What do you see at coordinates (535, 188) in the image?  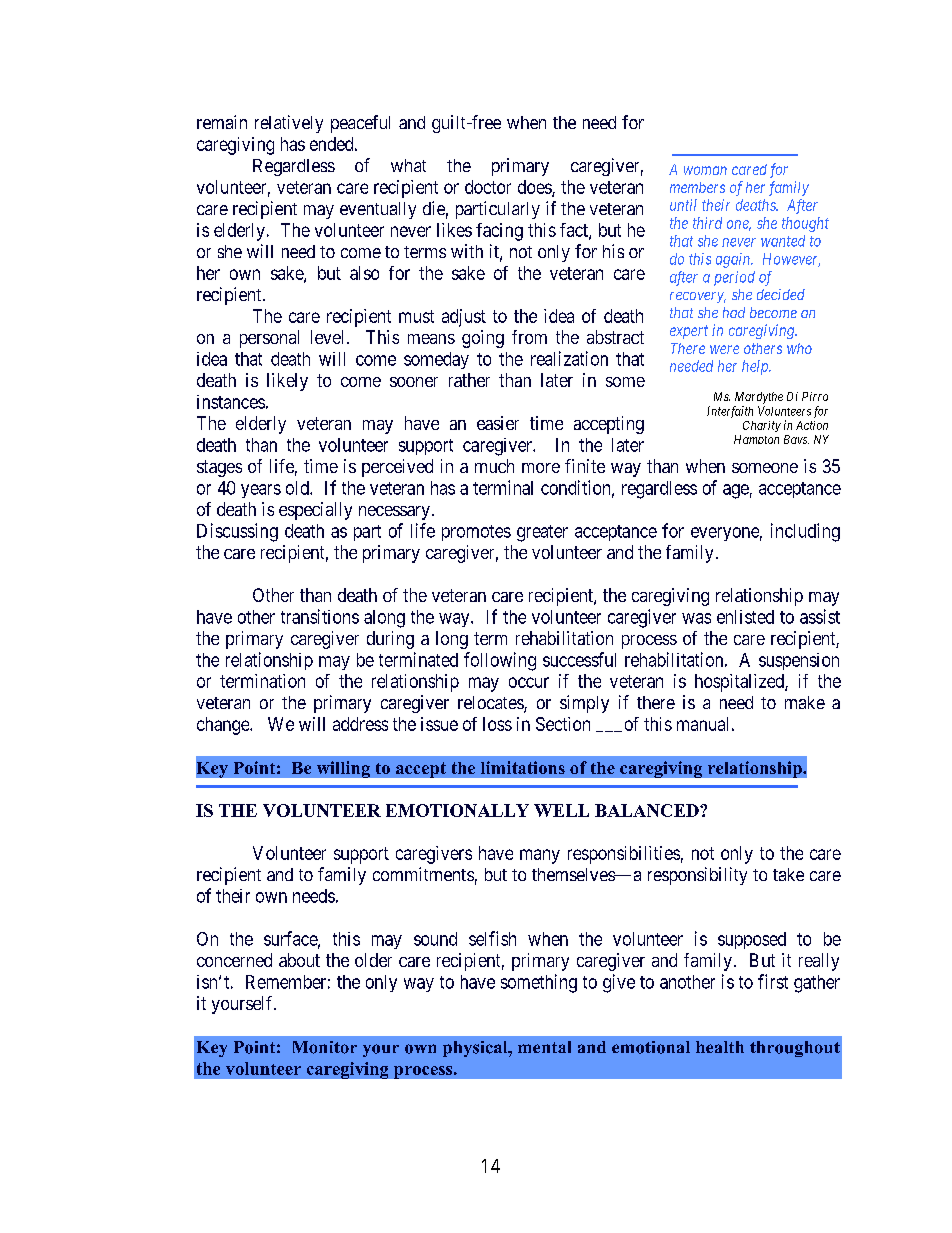 I see `does` at bounding box center [535, 188].
